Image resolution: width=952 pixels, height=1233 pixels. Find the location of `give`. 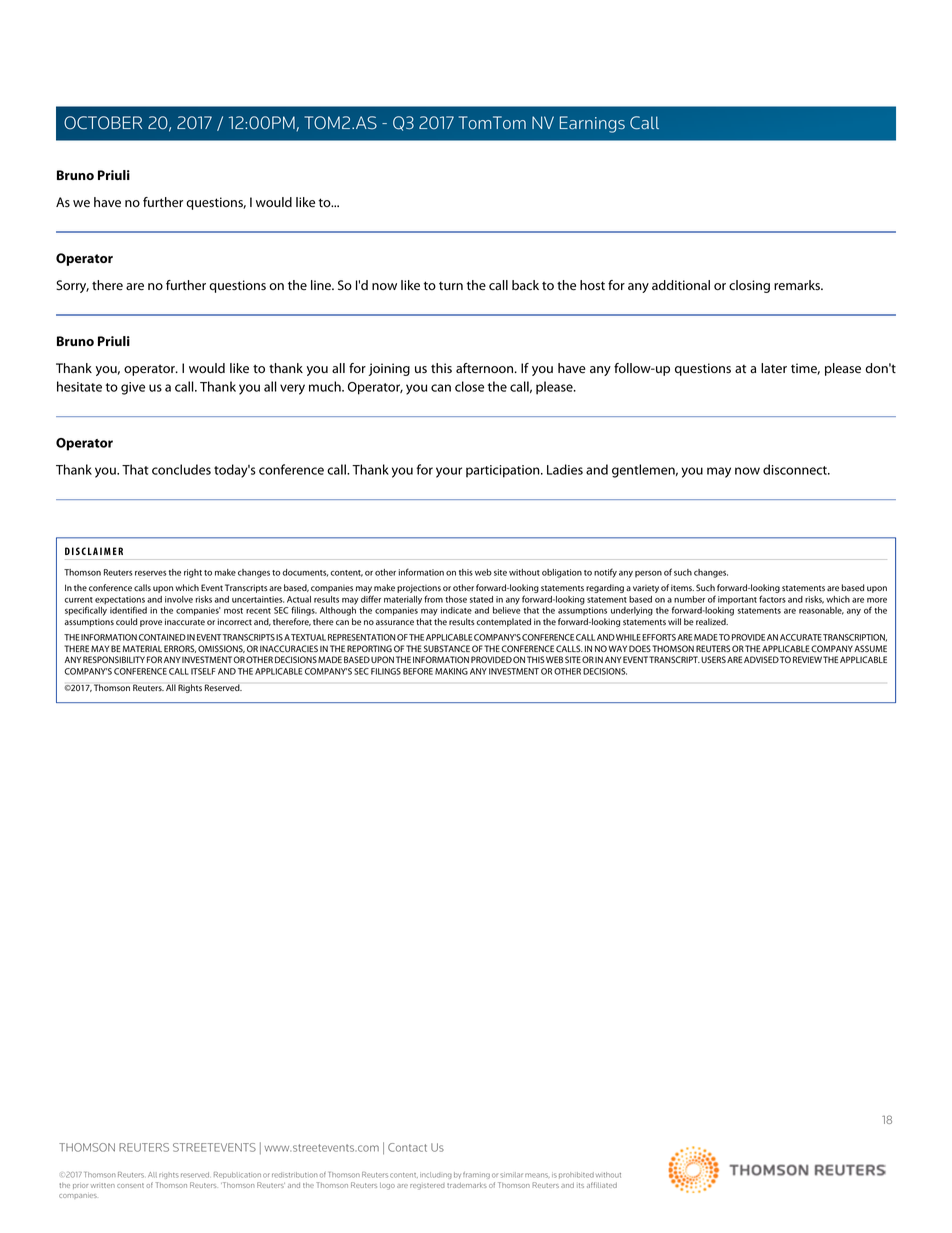

give is located at coordinates (133, 388).
